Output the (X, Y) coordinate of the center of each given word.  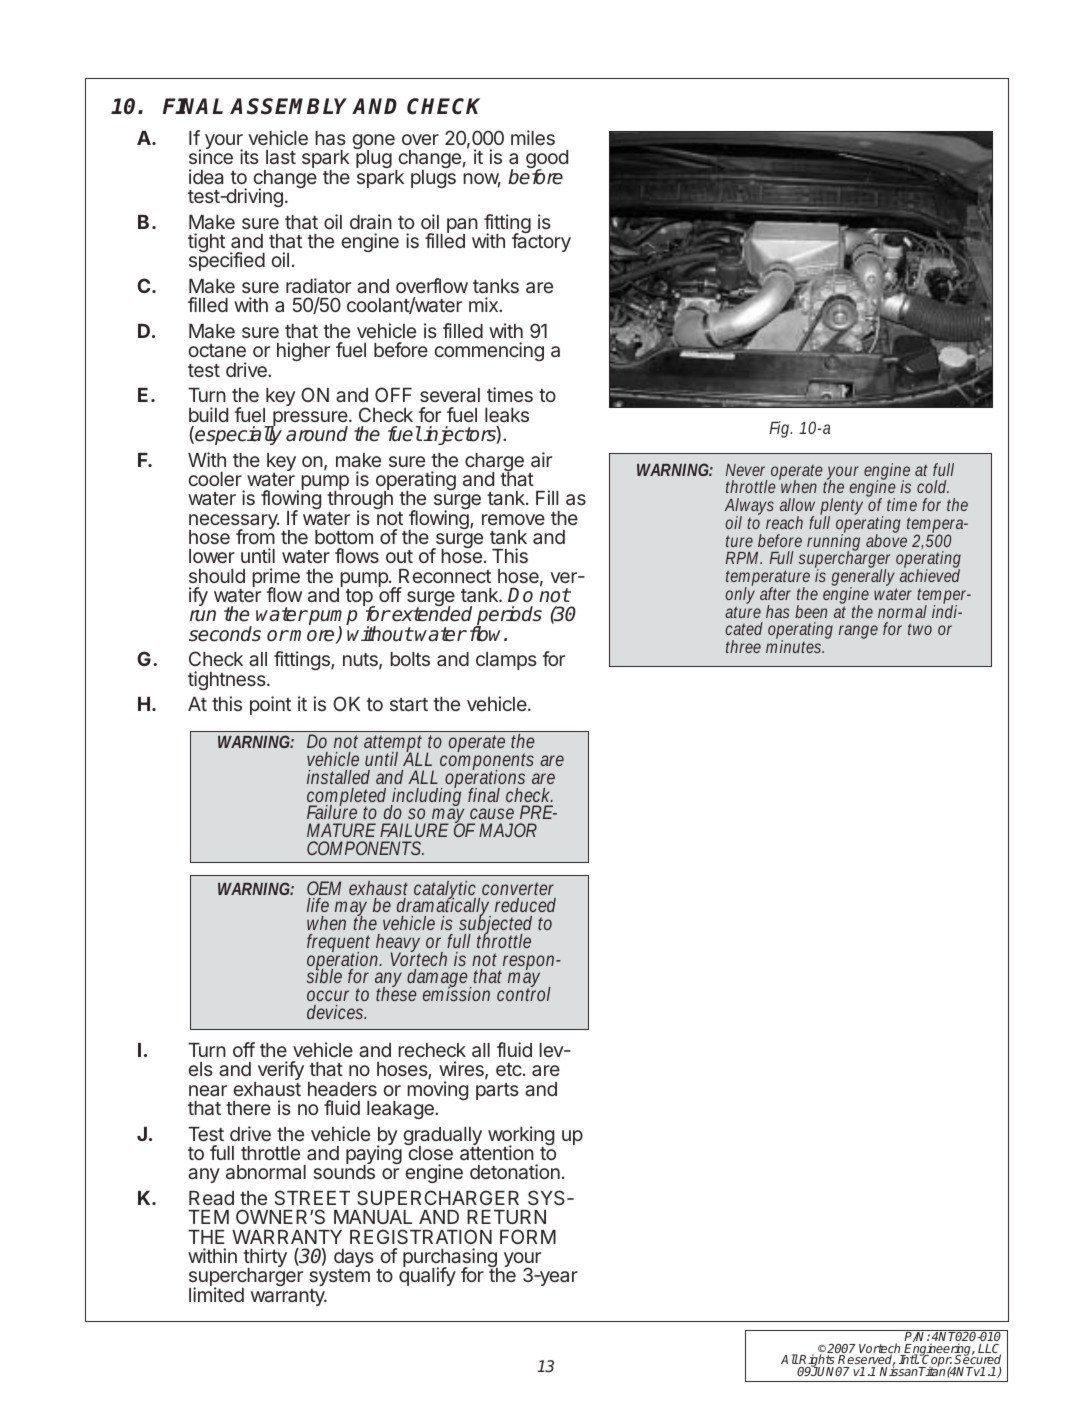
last (281, 157)
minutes (795, 645)
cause (492, 813)
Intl (909, 1359)
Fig (780, 429)
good (547, 161)
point (270, 705)
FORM (528, 1236)
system (339, 1277)
